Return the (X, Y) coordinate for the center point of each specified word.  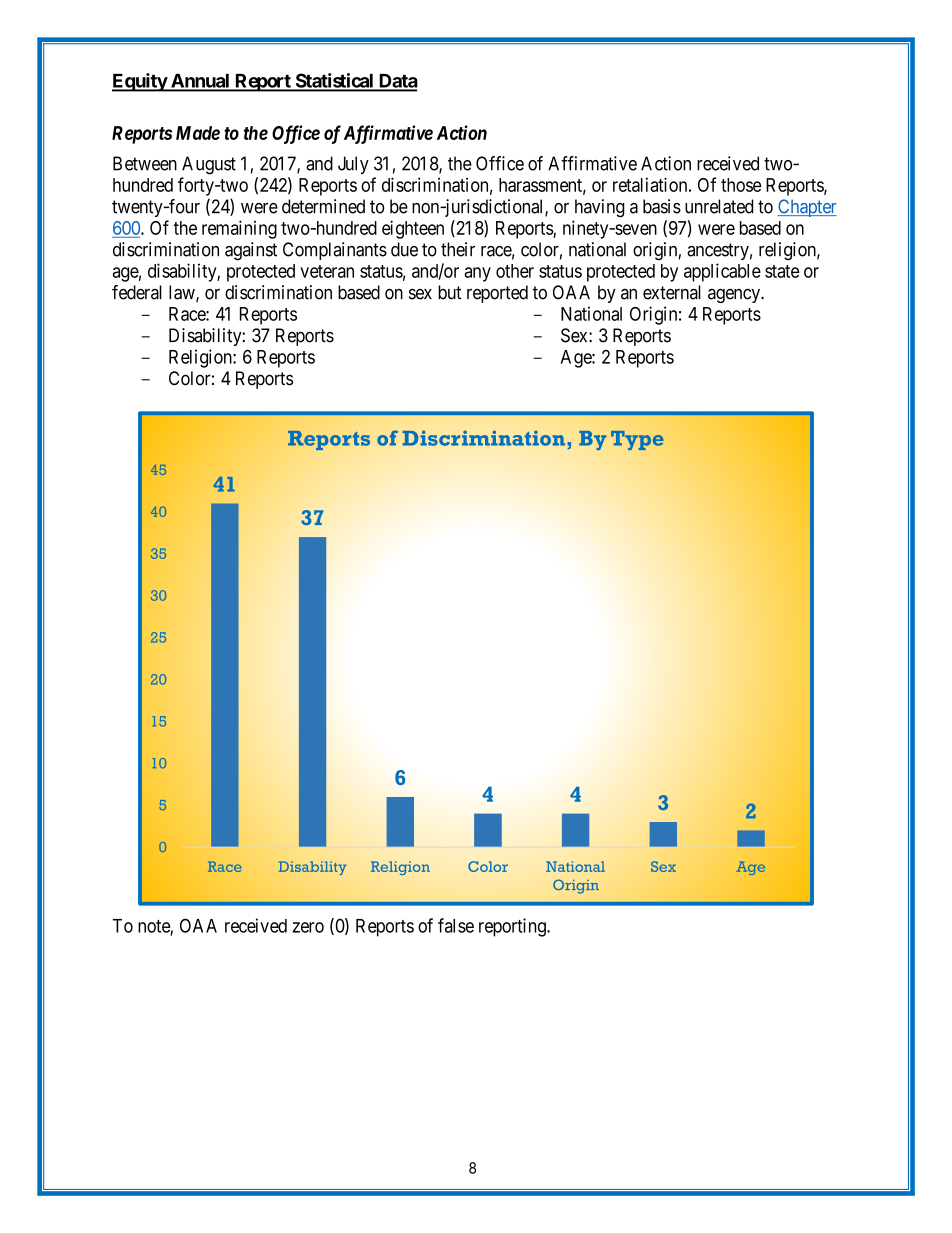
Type (637, 440)
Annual (200, 82)
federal (137, 292)
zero (308, 927)
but (449, 292)
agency (735, 296)
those (741, 185)
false (456, 925)
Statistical (334, 81)
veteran (327, 271)
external (672, 292)
